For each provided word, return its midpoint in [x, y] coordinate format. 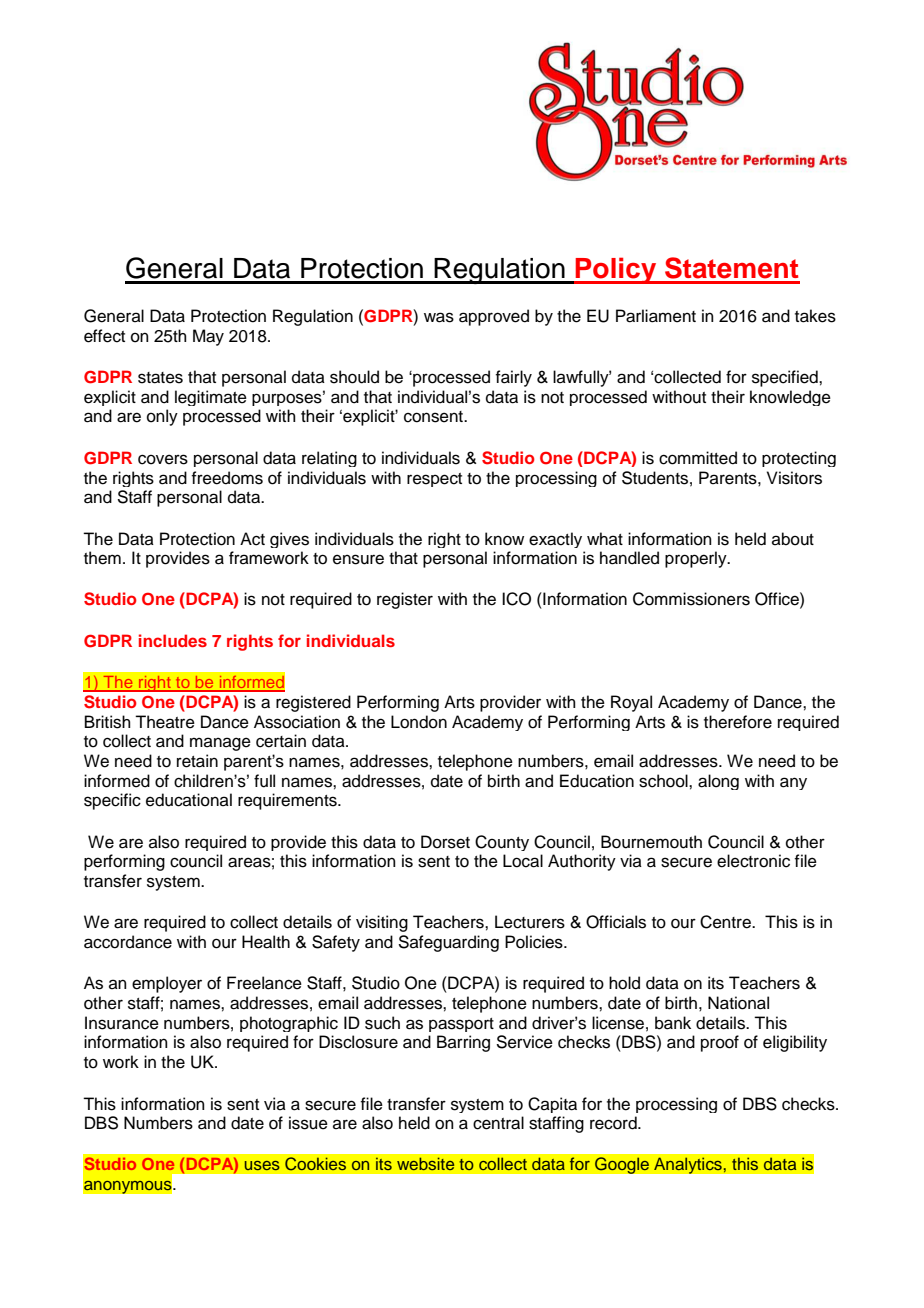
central [498, 1123]
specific [112, 801]
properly [697, 559]
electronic [753, 861]
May [208, 337]
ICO [516, 599]
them [102, 558]
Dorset [445, 842]
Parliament [656, 316]
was [439, 317]
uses [262, 1165]
